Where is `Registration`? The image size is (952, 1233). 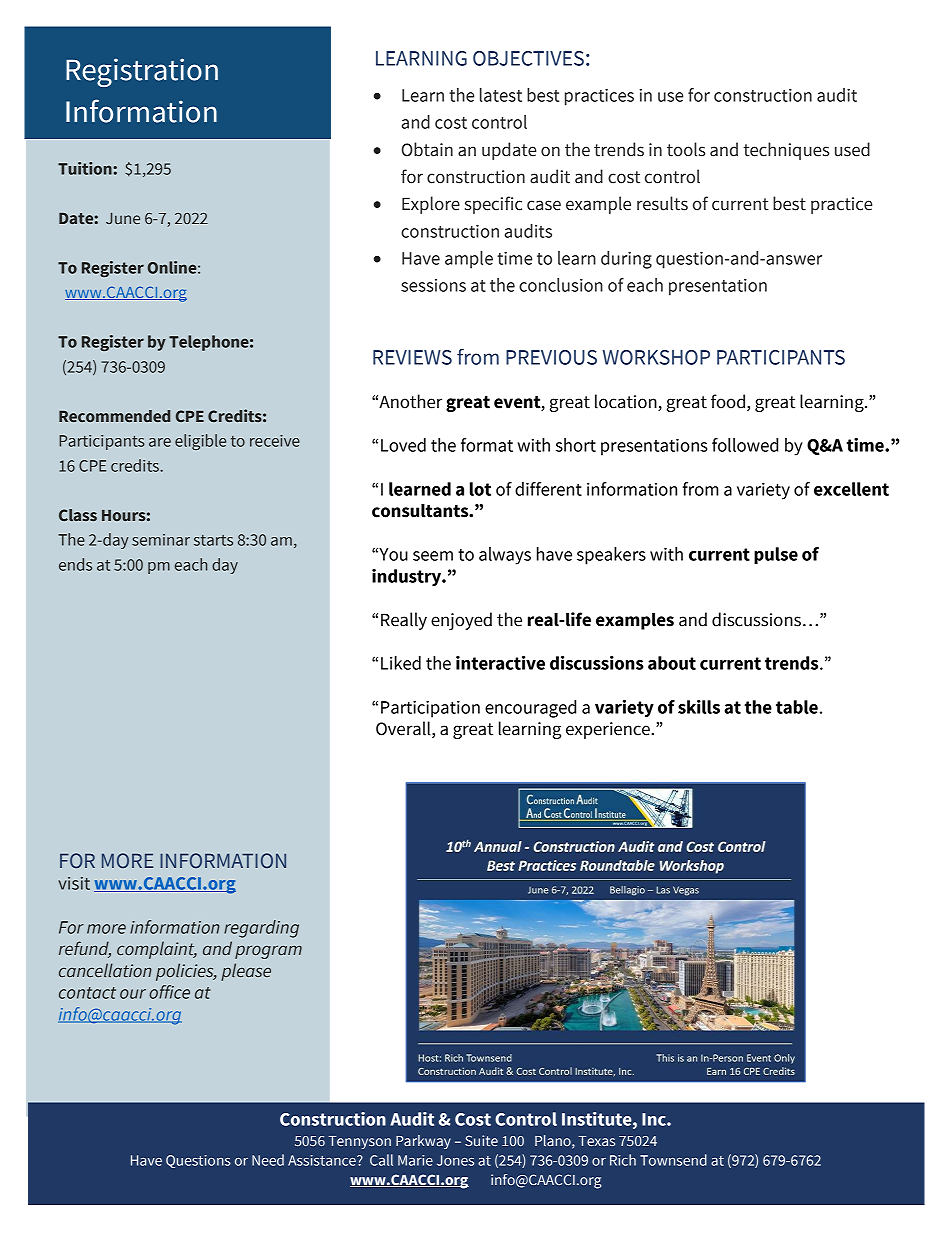
Registration is located at coordinates (142, 72).
